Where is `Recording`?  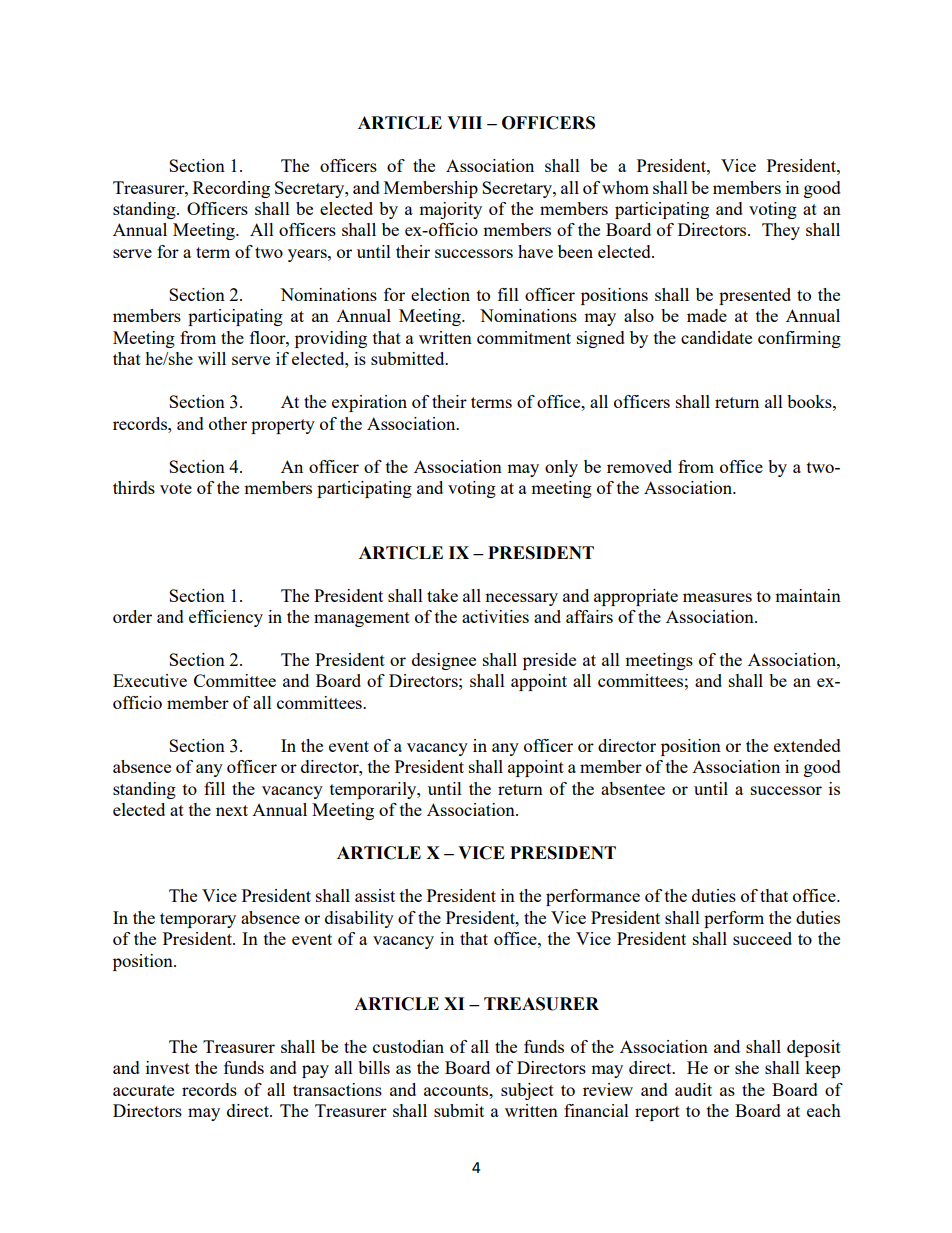 Recording is located at coordinates (231, 189).
